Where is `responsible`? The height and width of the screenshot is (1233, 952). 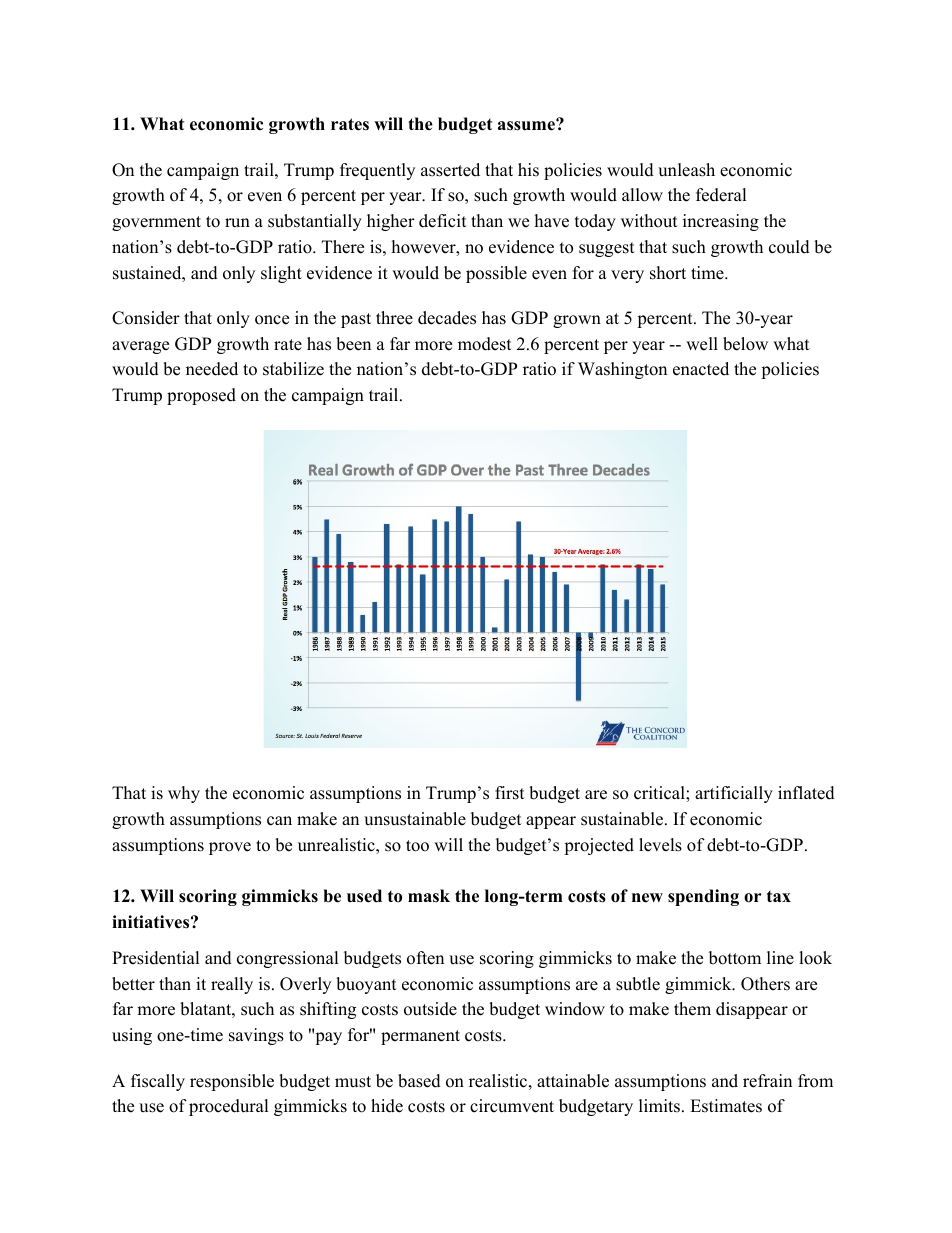
responsible is located at coordinates (232, 1082).
